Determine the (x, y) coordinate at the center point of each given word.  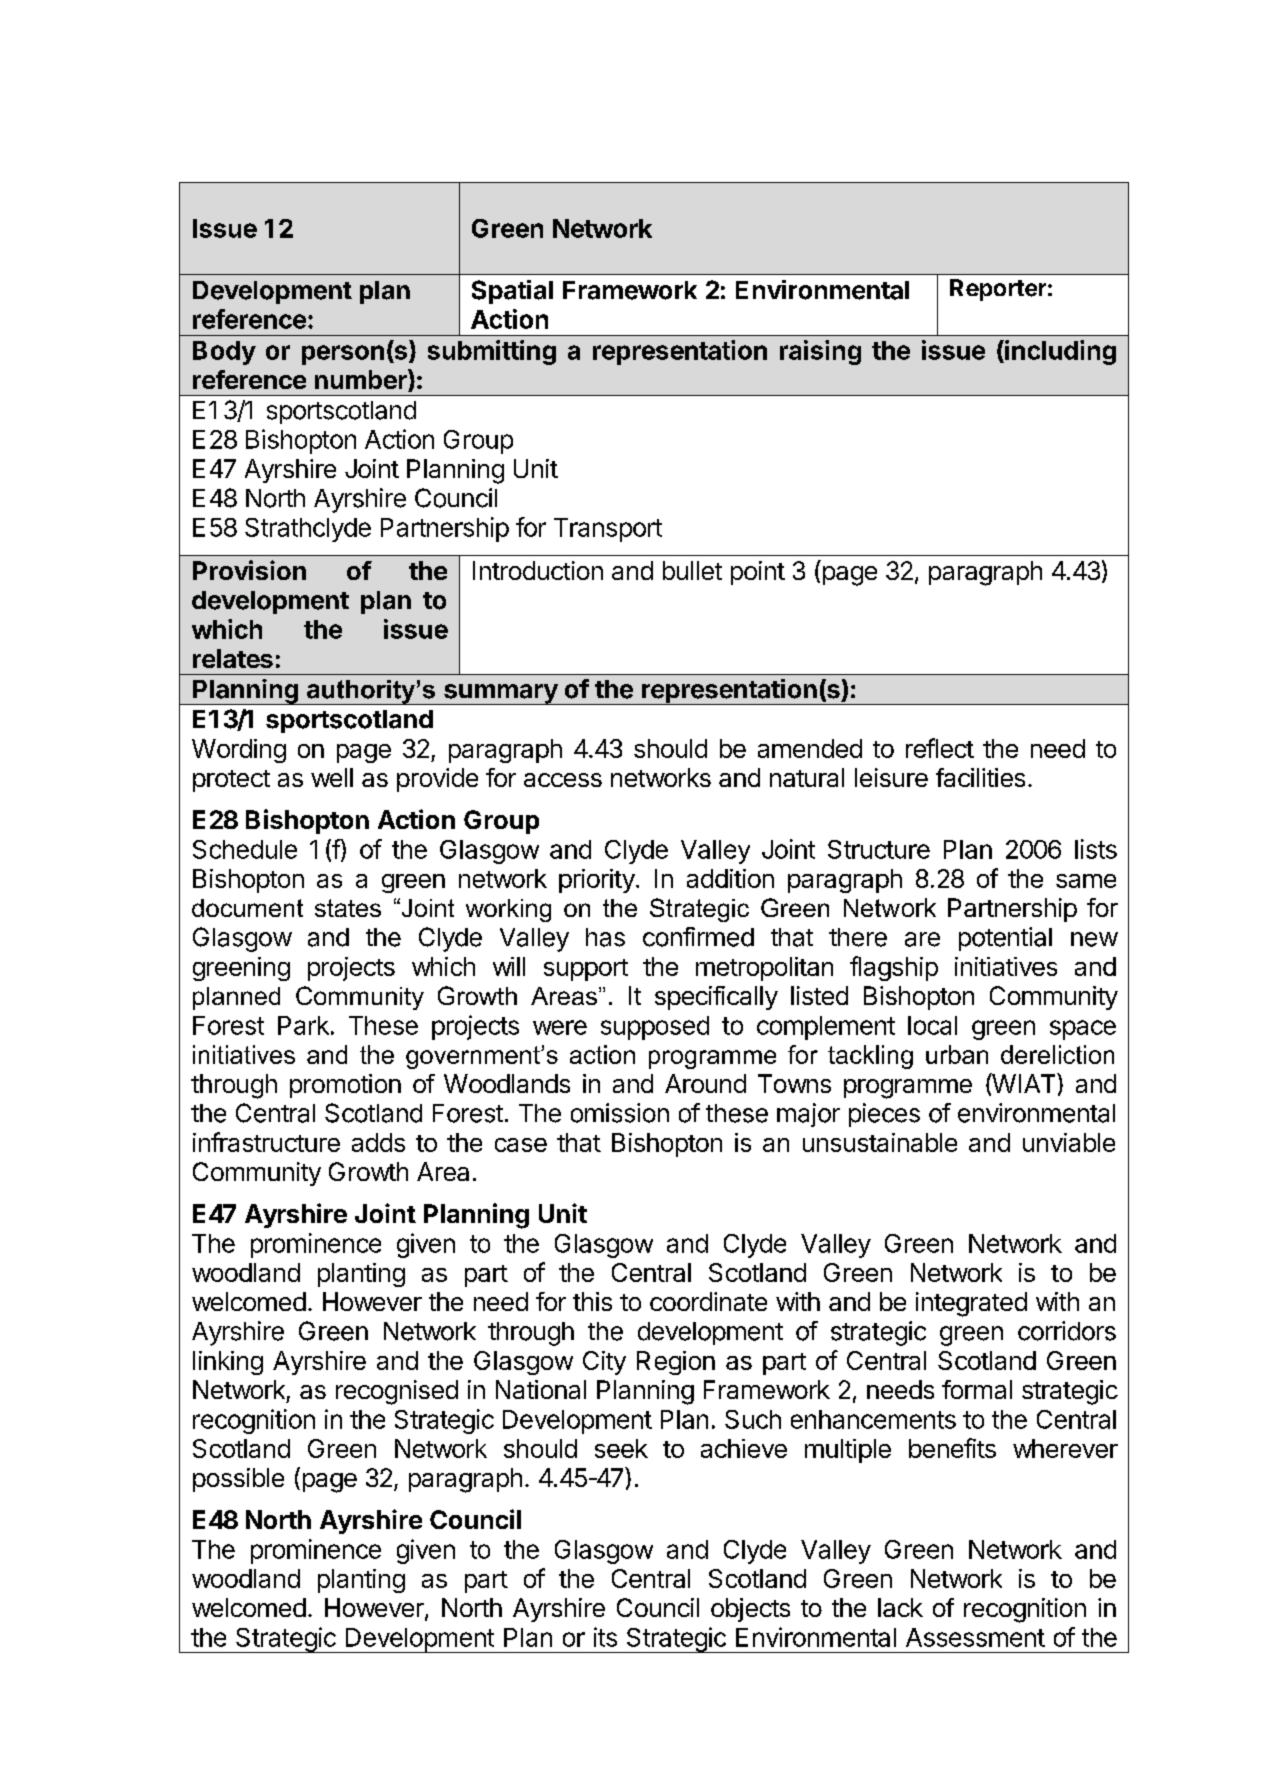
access (563, 780)
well (332, 777)
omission (620, 1113)
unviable (1069, 1142)
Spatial (512, 292)
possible (238, 1480)
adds (378, 1142)
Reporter (998, 290)
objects (750, 1610)
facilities (980, 777)
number (362, 380)
